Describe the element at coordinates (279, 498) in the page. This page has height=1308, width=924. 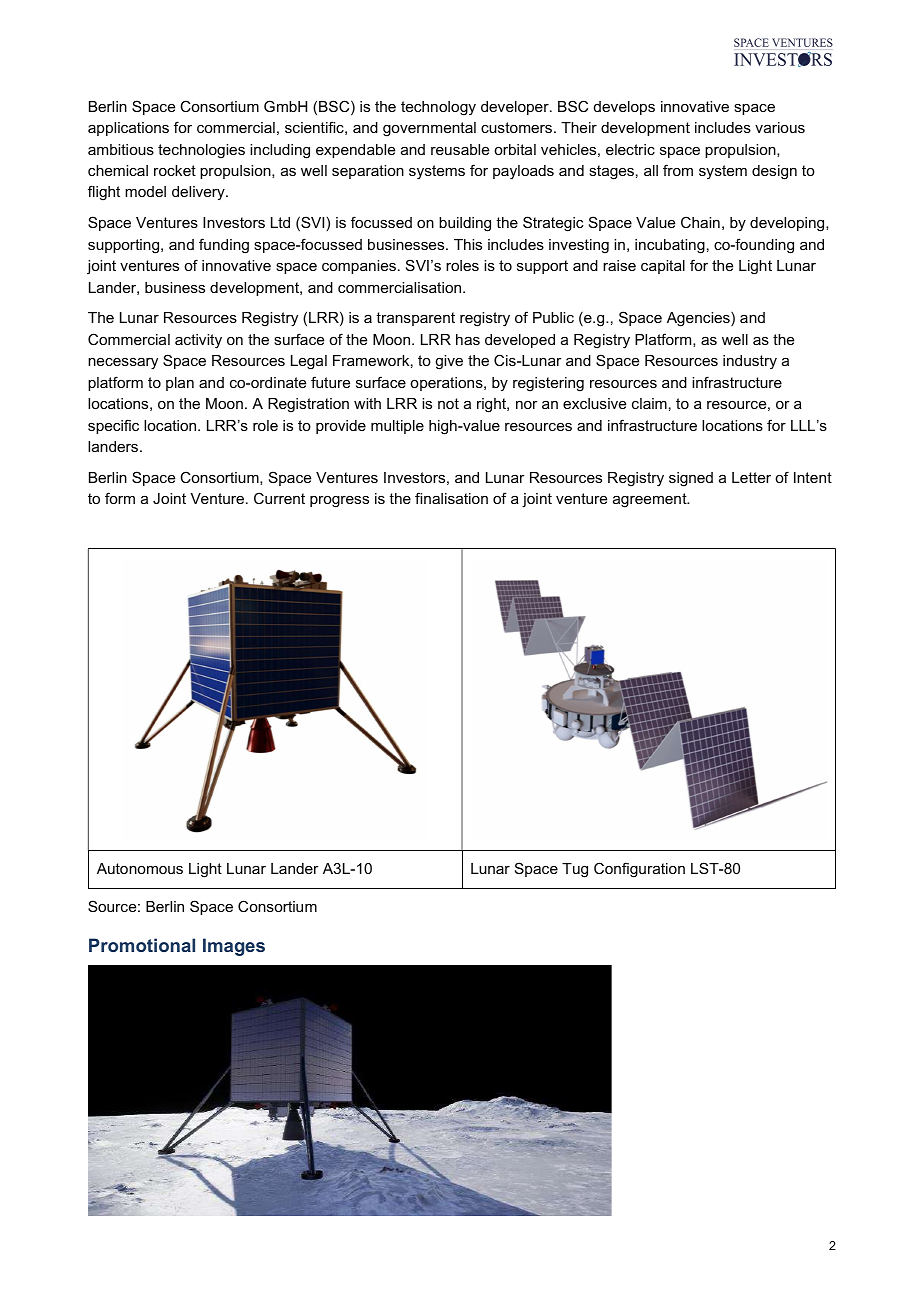
I see `Current` at that location.
